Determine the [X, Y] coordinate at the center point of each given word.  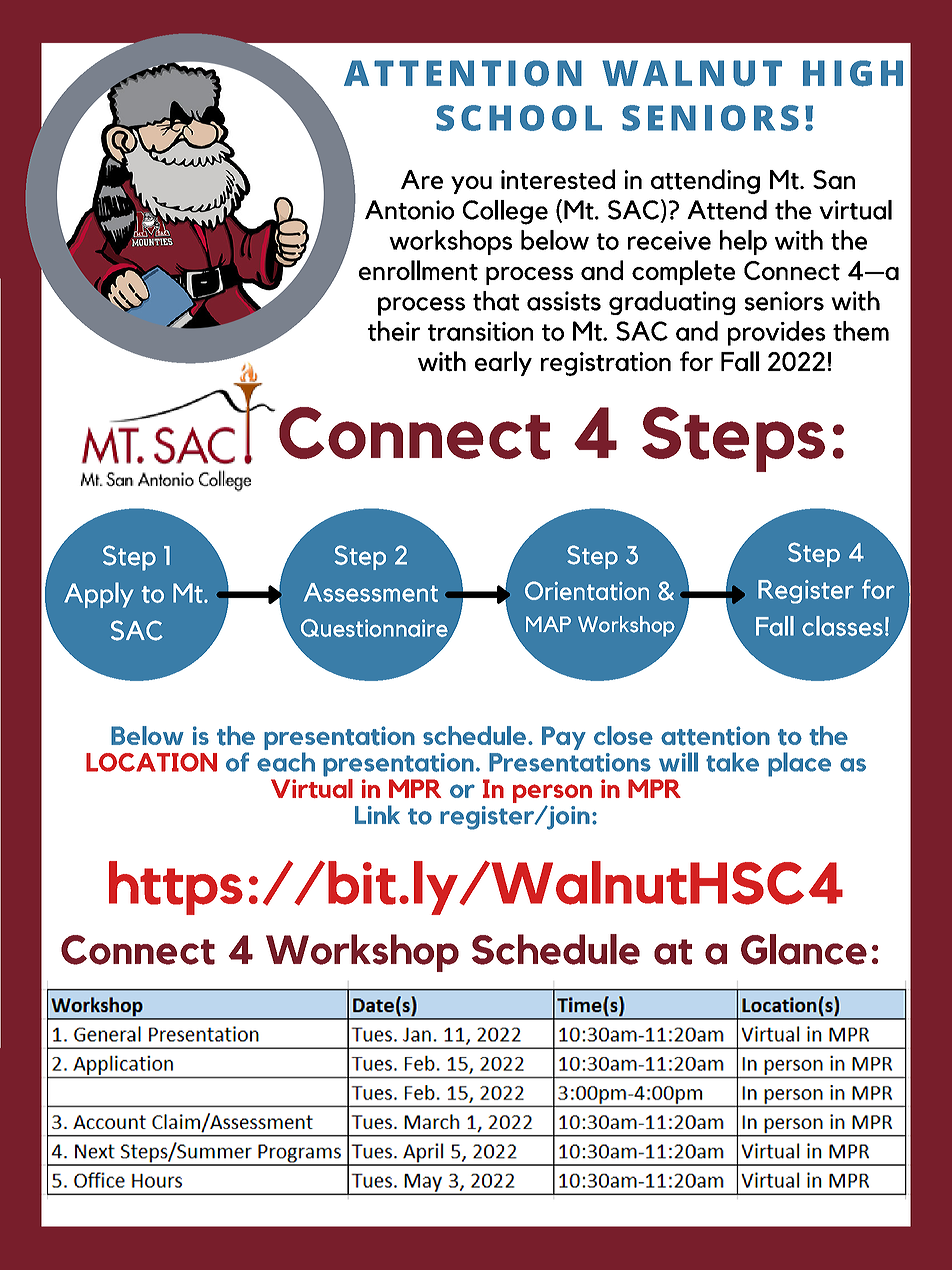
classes [842, 626]
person [552, 793]
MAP [548, 624]
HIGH [853, 73]
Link [377, 814]
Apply [98, 595]
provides [777, 333]
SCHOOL [519, 118]
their [394, 331]
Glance [804, 949]
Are [422, 179]
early [503, 363]
